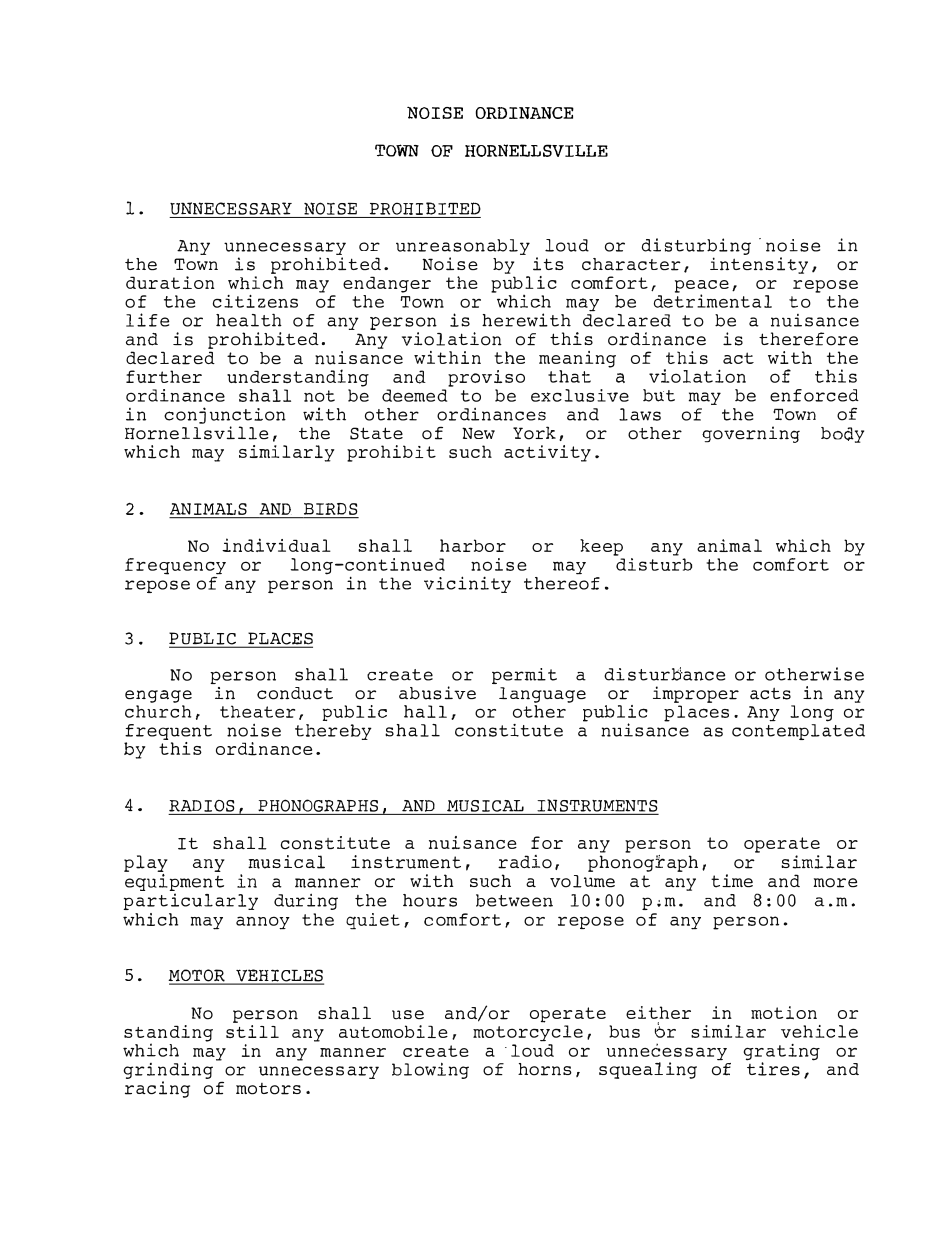 The width and height of the page is (952, 1233). Describe the element at coordinates (174, 882) in the page. I see `equipment` at that location.
